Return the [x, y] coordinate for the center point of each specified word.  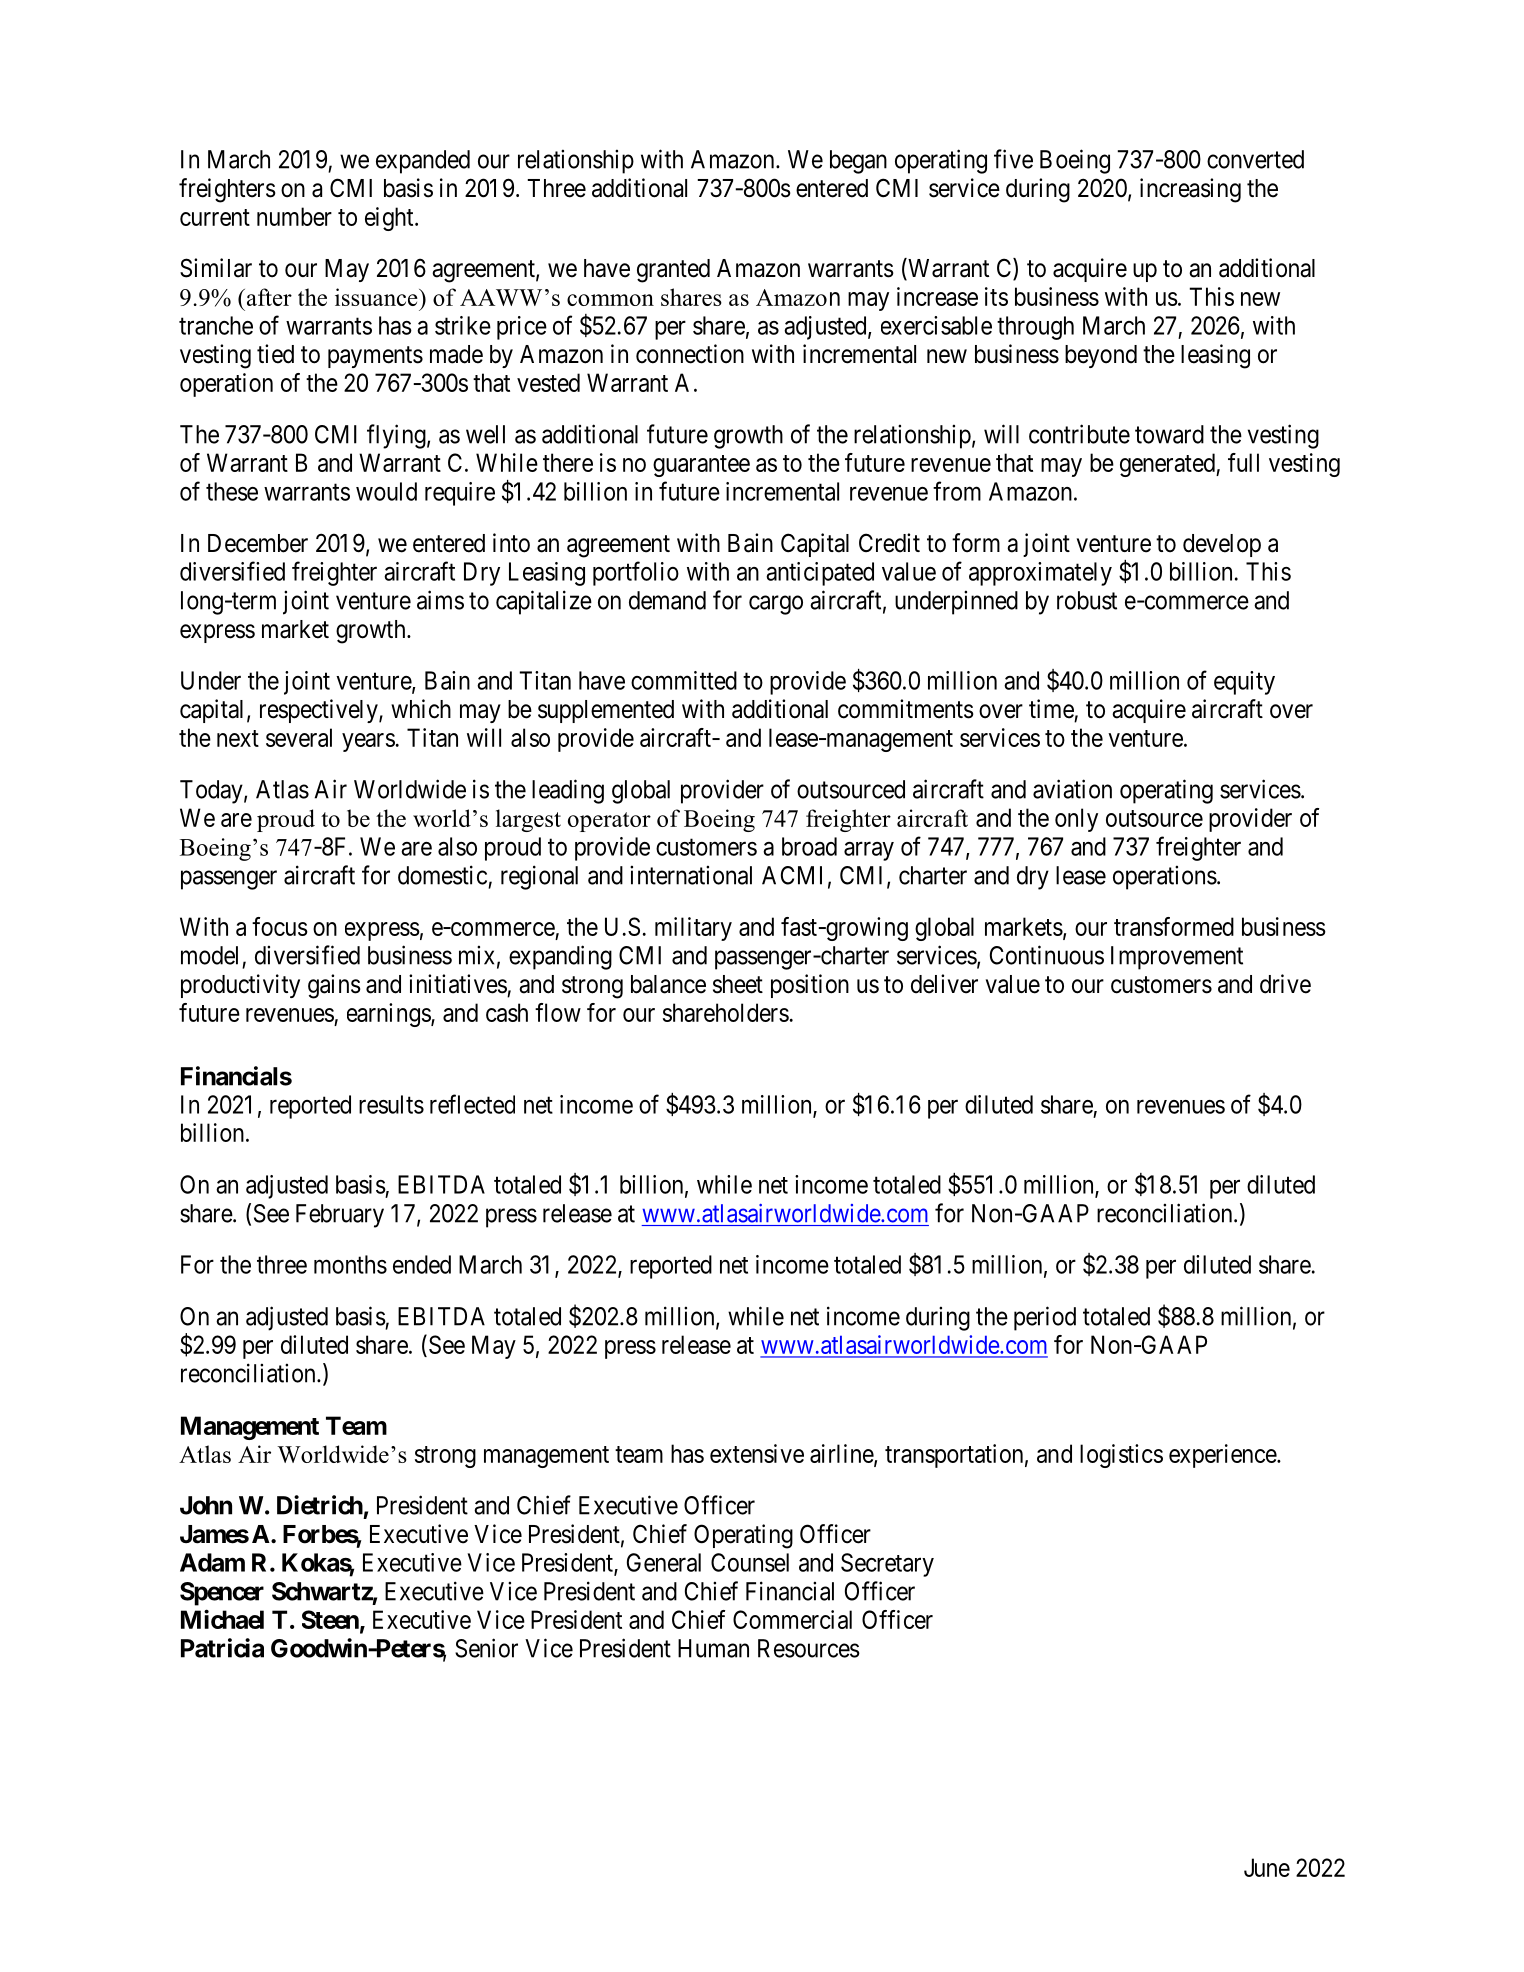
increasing [1190, 190]
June [1267, 1867]
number [294, 216]
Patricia [222, 1648]
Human [713, 1648]
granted [673, 271]
